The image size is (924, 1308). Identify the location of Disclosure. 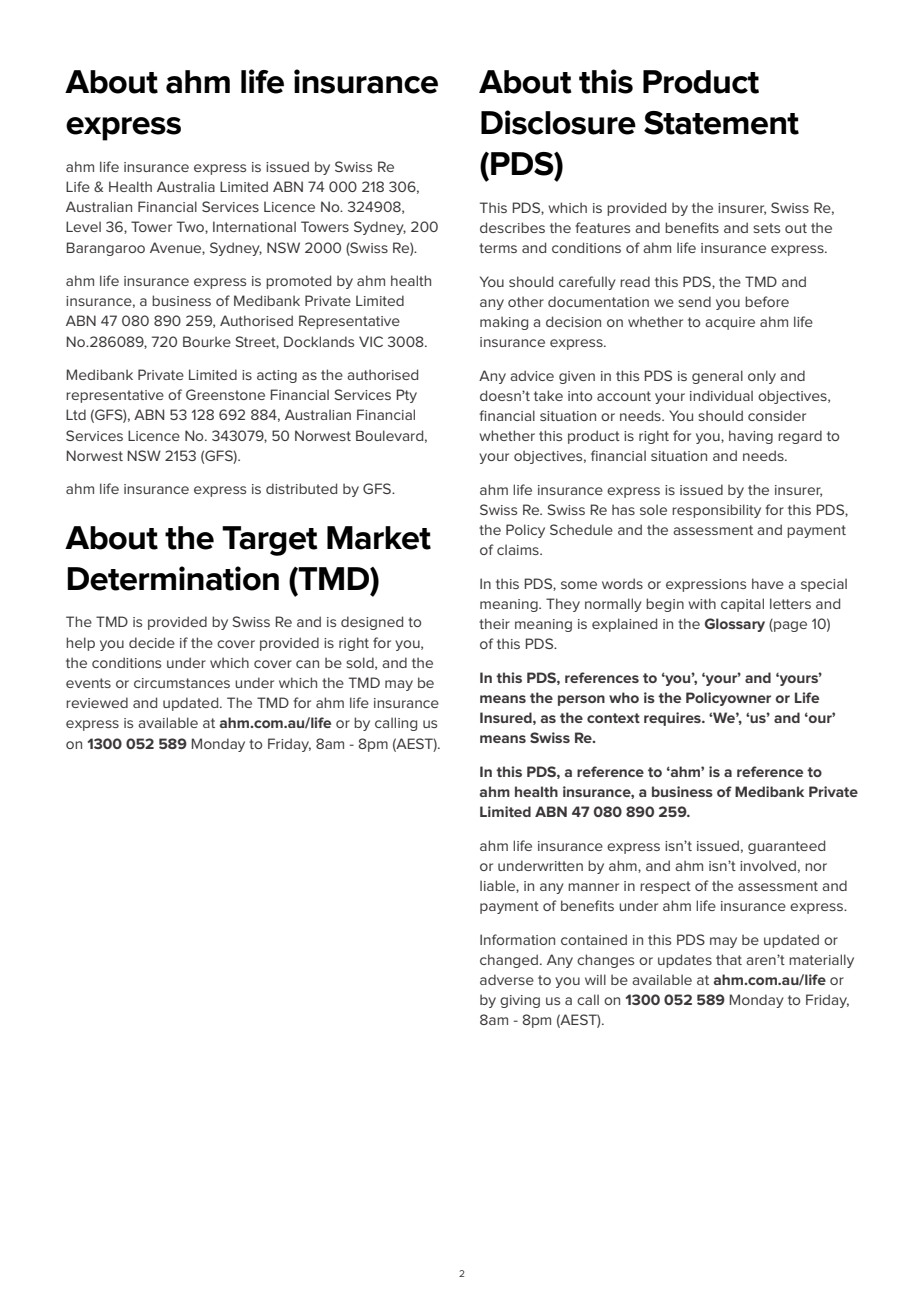
(558, 122).
